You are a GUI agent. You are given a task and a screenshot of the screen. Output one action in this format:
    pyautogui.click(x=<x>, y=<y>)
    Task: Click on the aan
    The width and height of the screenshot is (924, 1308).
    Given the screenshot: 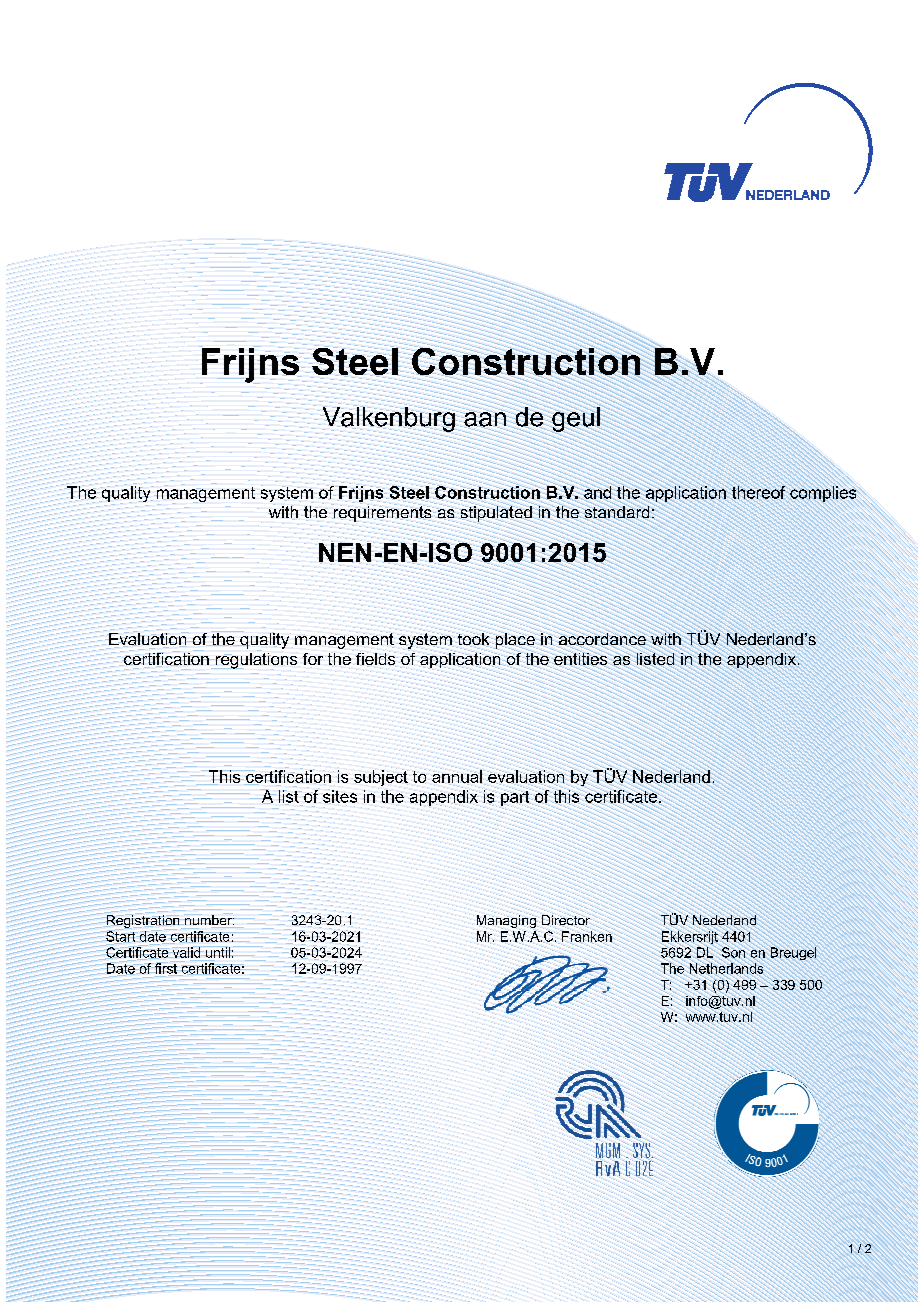 What is the action you would take?
    pyautogui.click(x=485, y=419)
